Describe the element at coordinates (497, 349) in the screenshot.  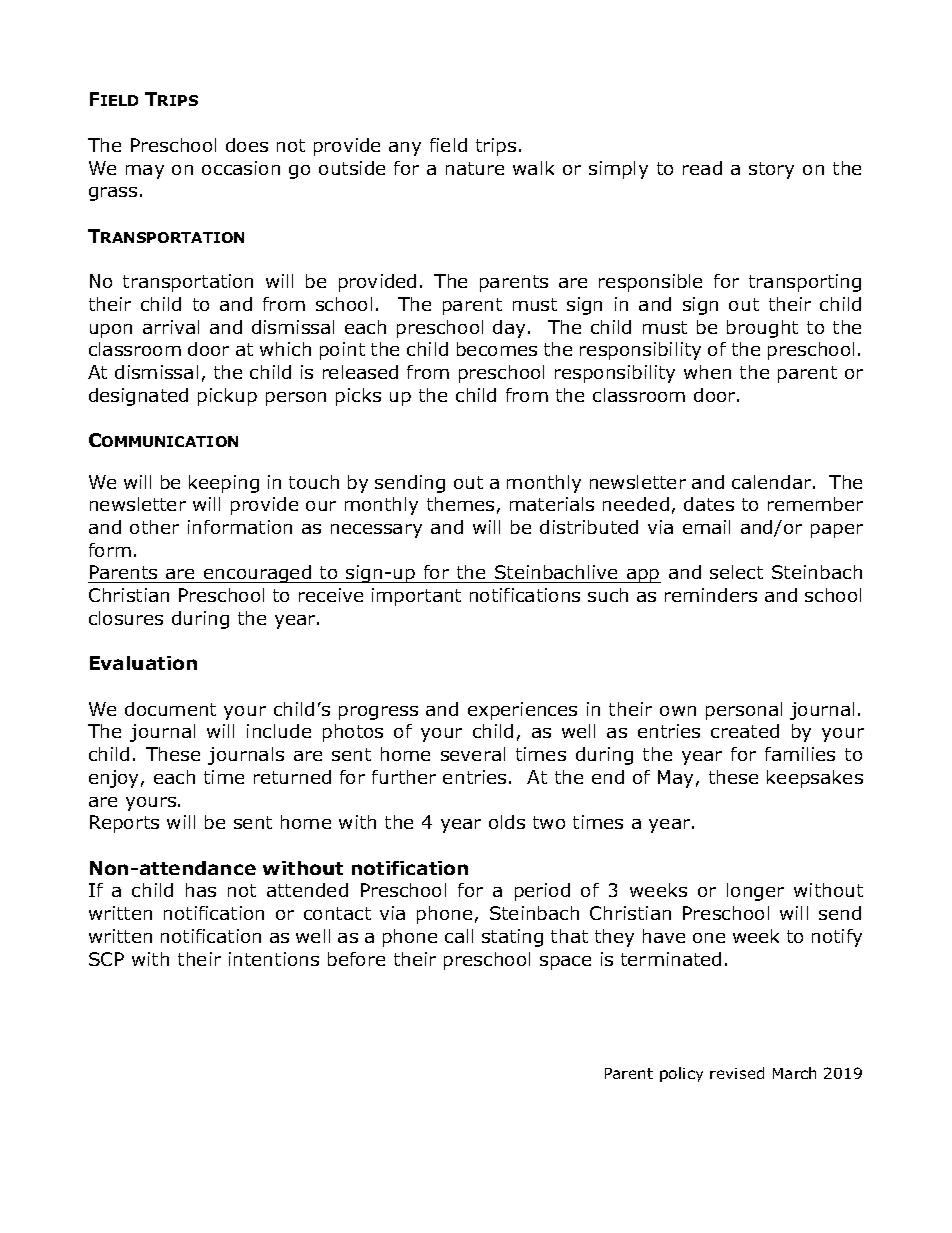
I see `becomes` at that location.
